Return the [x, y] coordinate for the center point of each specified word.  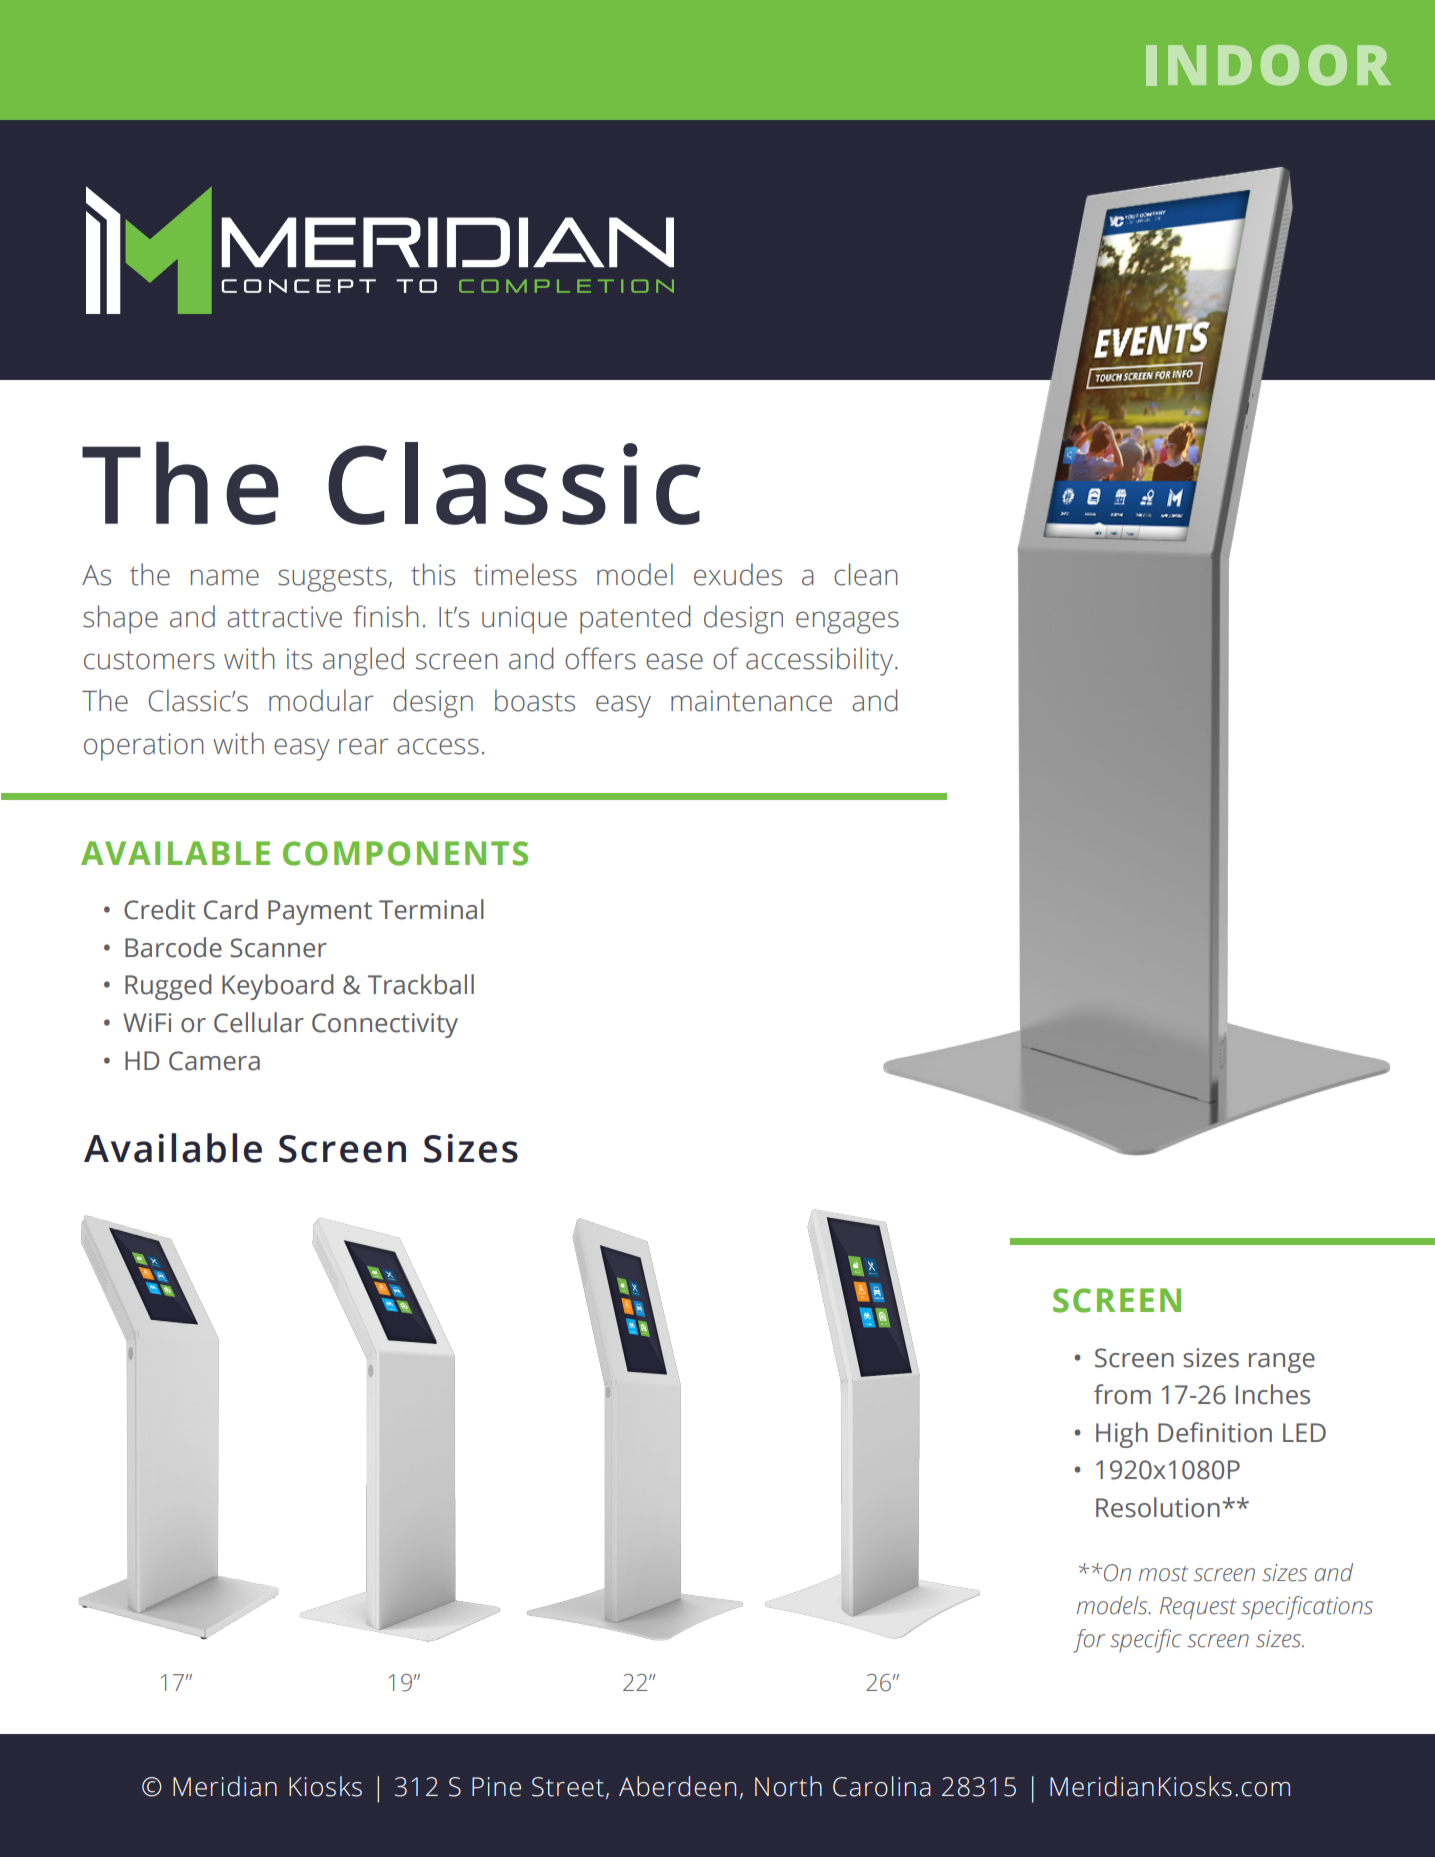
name [225, 577]
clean [866, 574]
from [1122, 1394]
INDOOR [1268, 65]
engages [847, 622]
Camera [214, 1061]
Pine [496, 1787]
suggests [332, 579]
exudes [738, 574]
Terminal [431, 909]
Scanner [278, 948]
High [1122, 1435]
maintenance [751, 701]
